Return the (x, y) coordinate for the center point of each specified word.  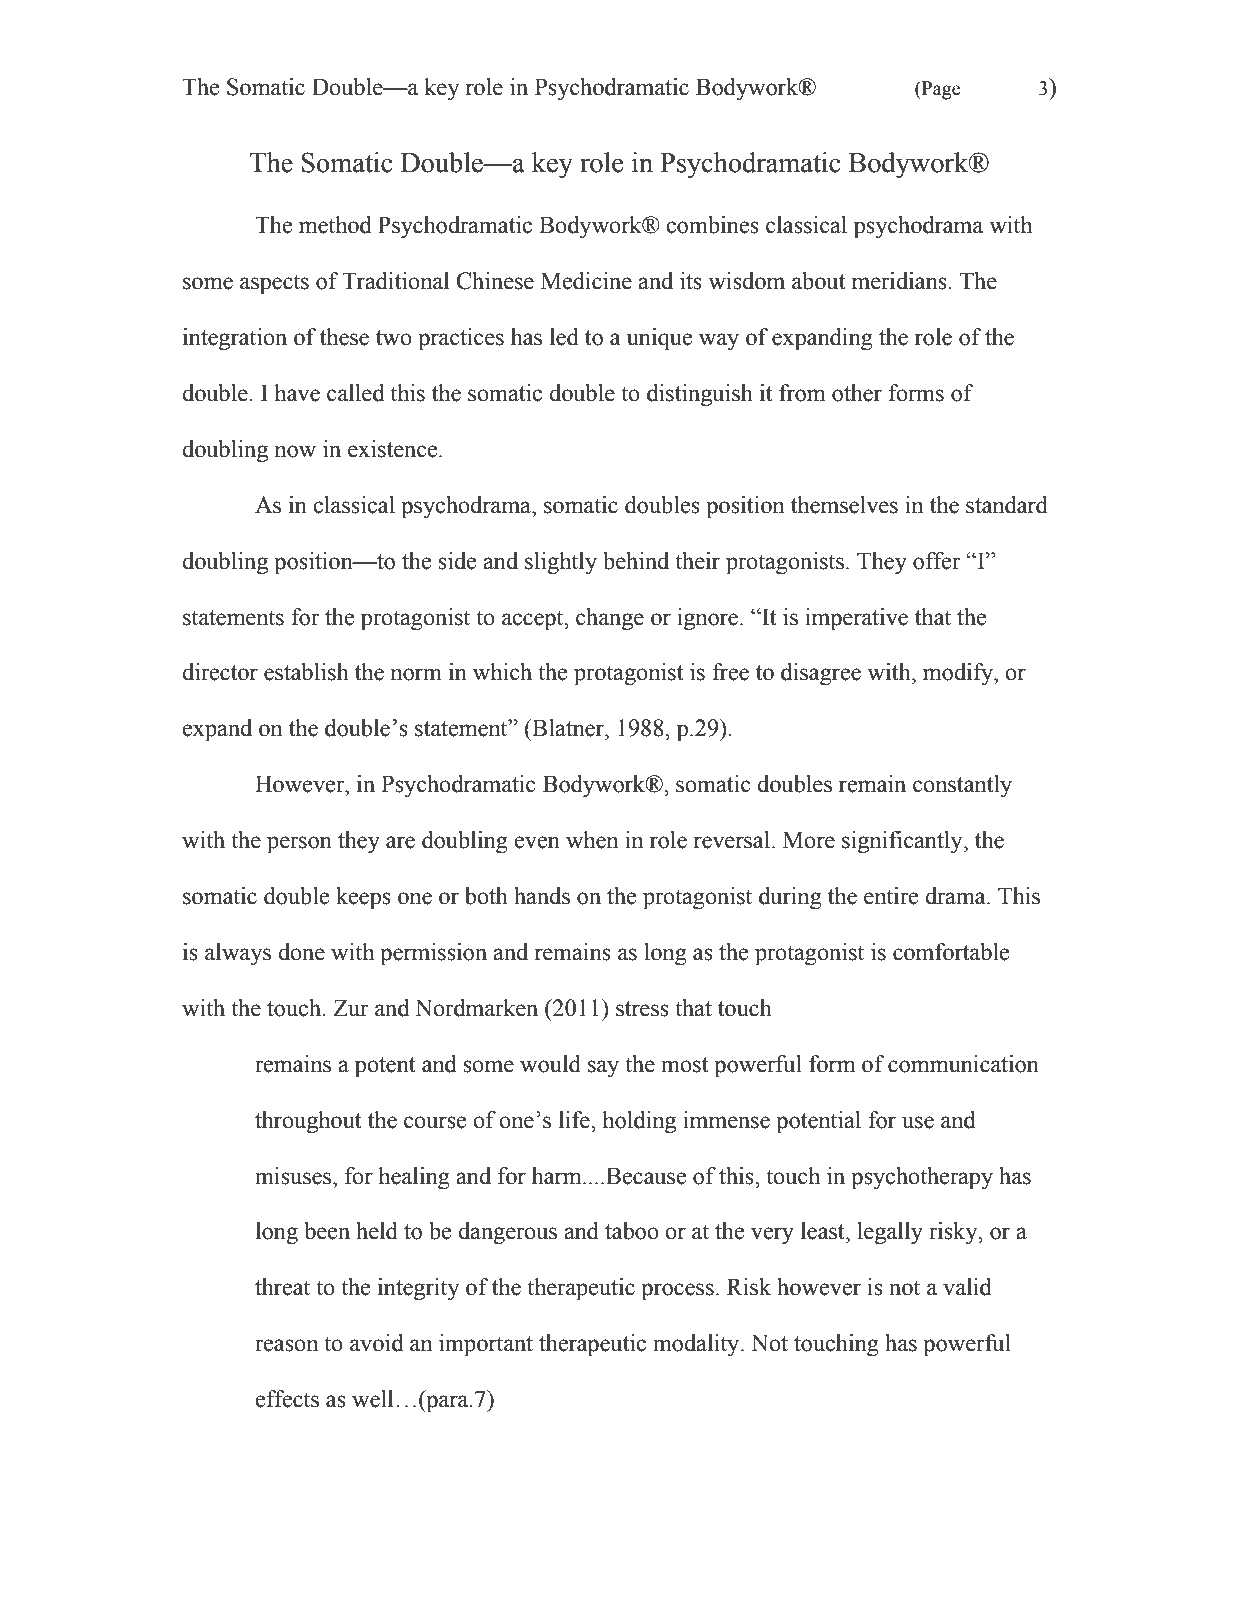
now (295, 451)
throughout (308, 1122)
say (603, 1069)
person (299, 845)
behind (636, 561)
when (592, 840)
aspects (274, 284)
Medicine (586, 281)
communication (963, 1064)
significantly (903, 842)
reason (286, 1345)
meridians (900, 281)
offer (937, 561)
